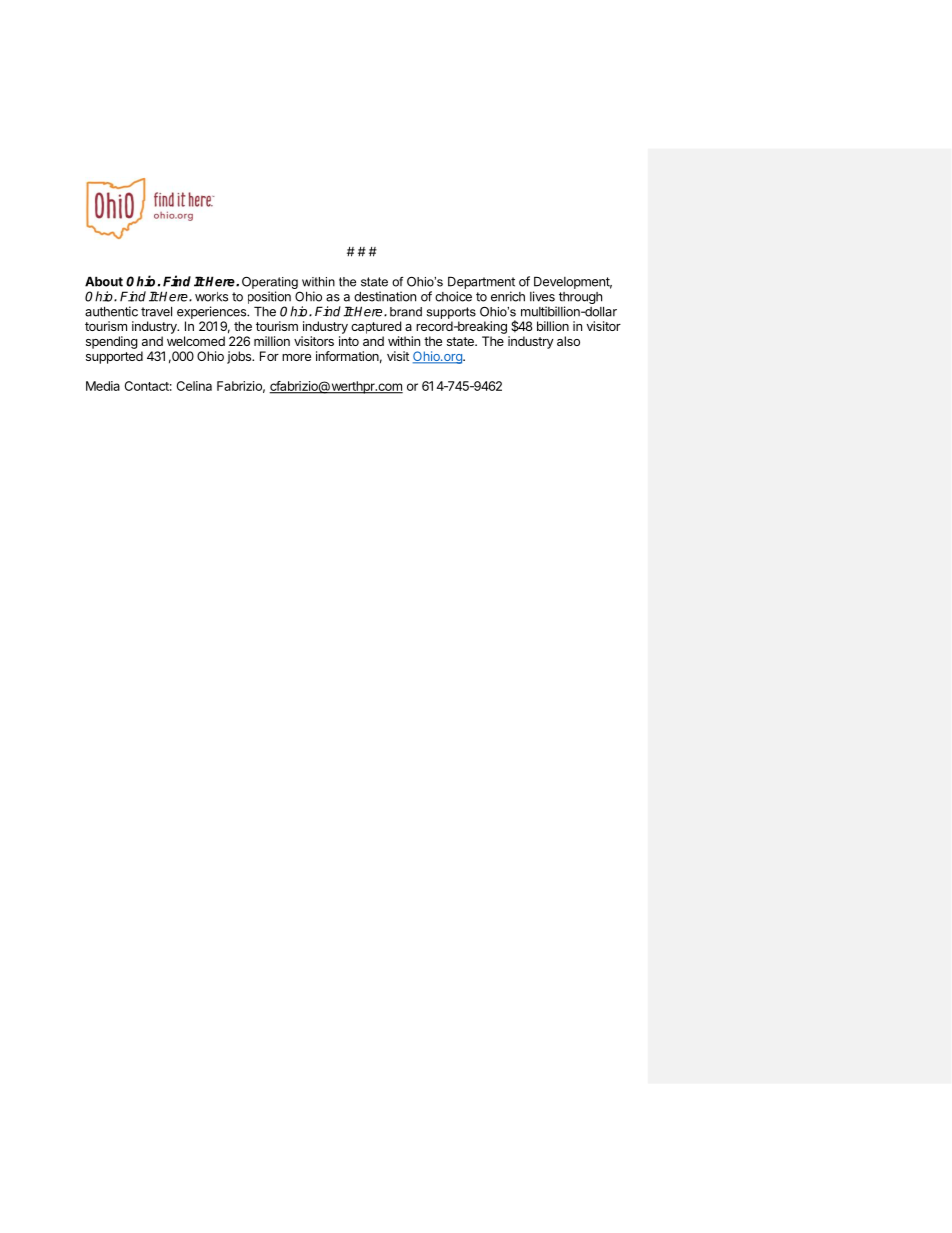  What do you see at coordinates (296, 357) in the page?
I see `more` at bounding box center [296, 357].
